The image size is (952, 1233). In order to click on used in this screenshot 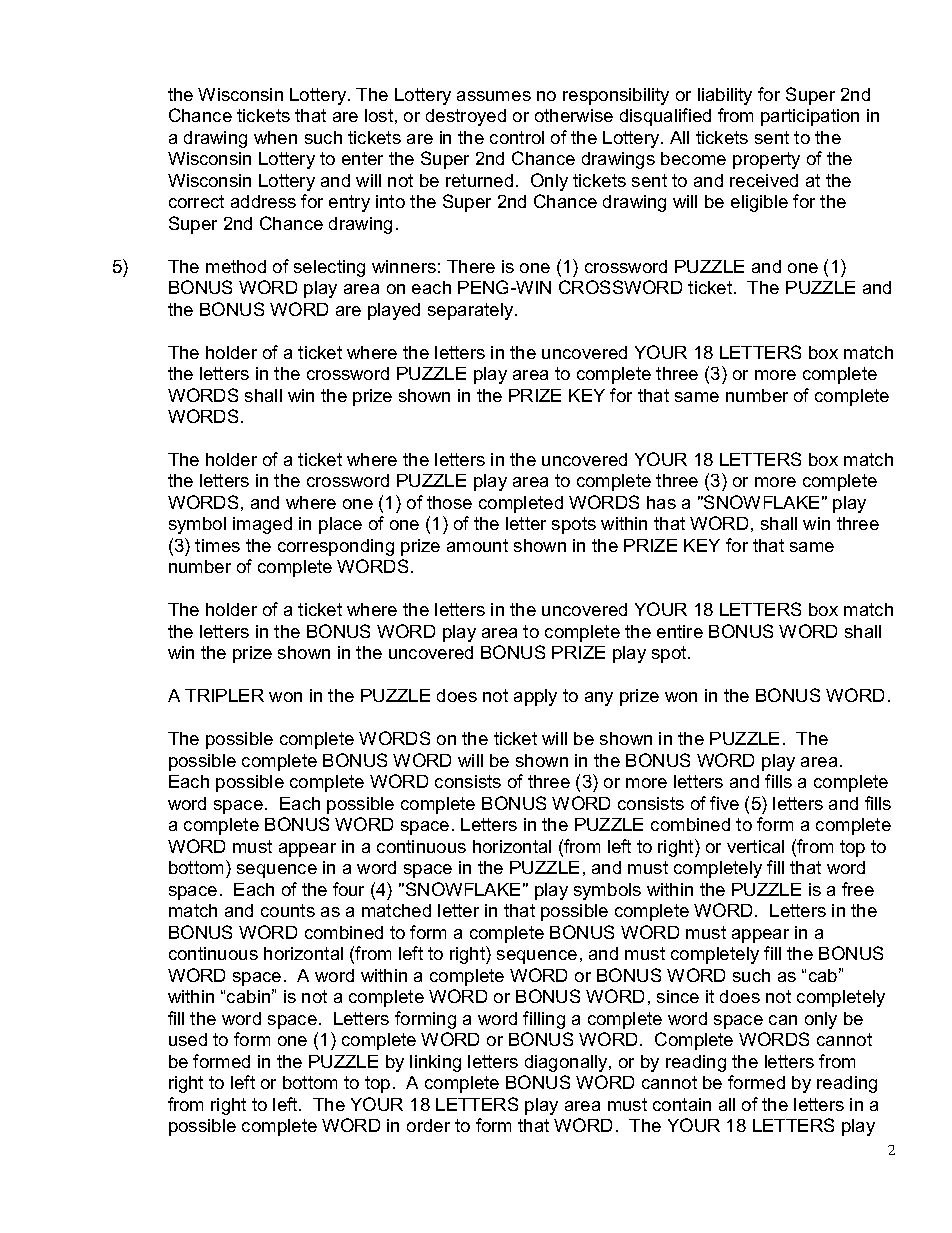, I will do `click(188, 1039)`.
